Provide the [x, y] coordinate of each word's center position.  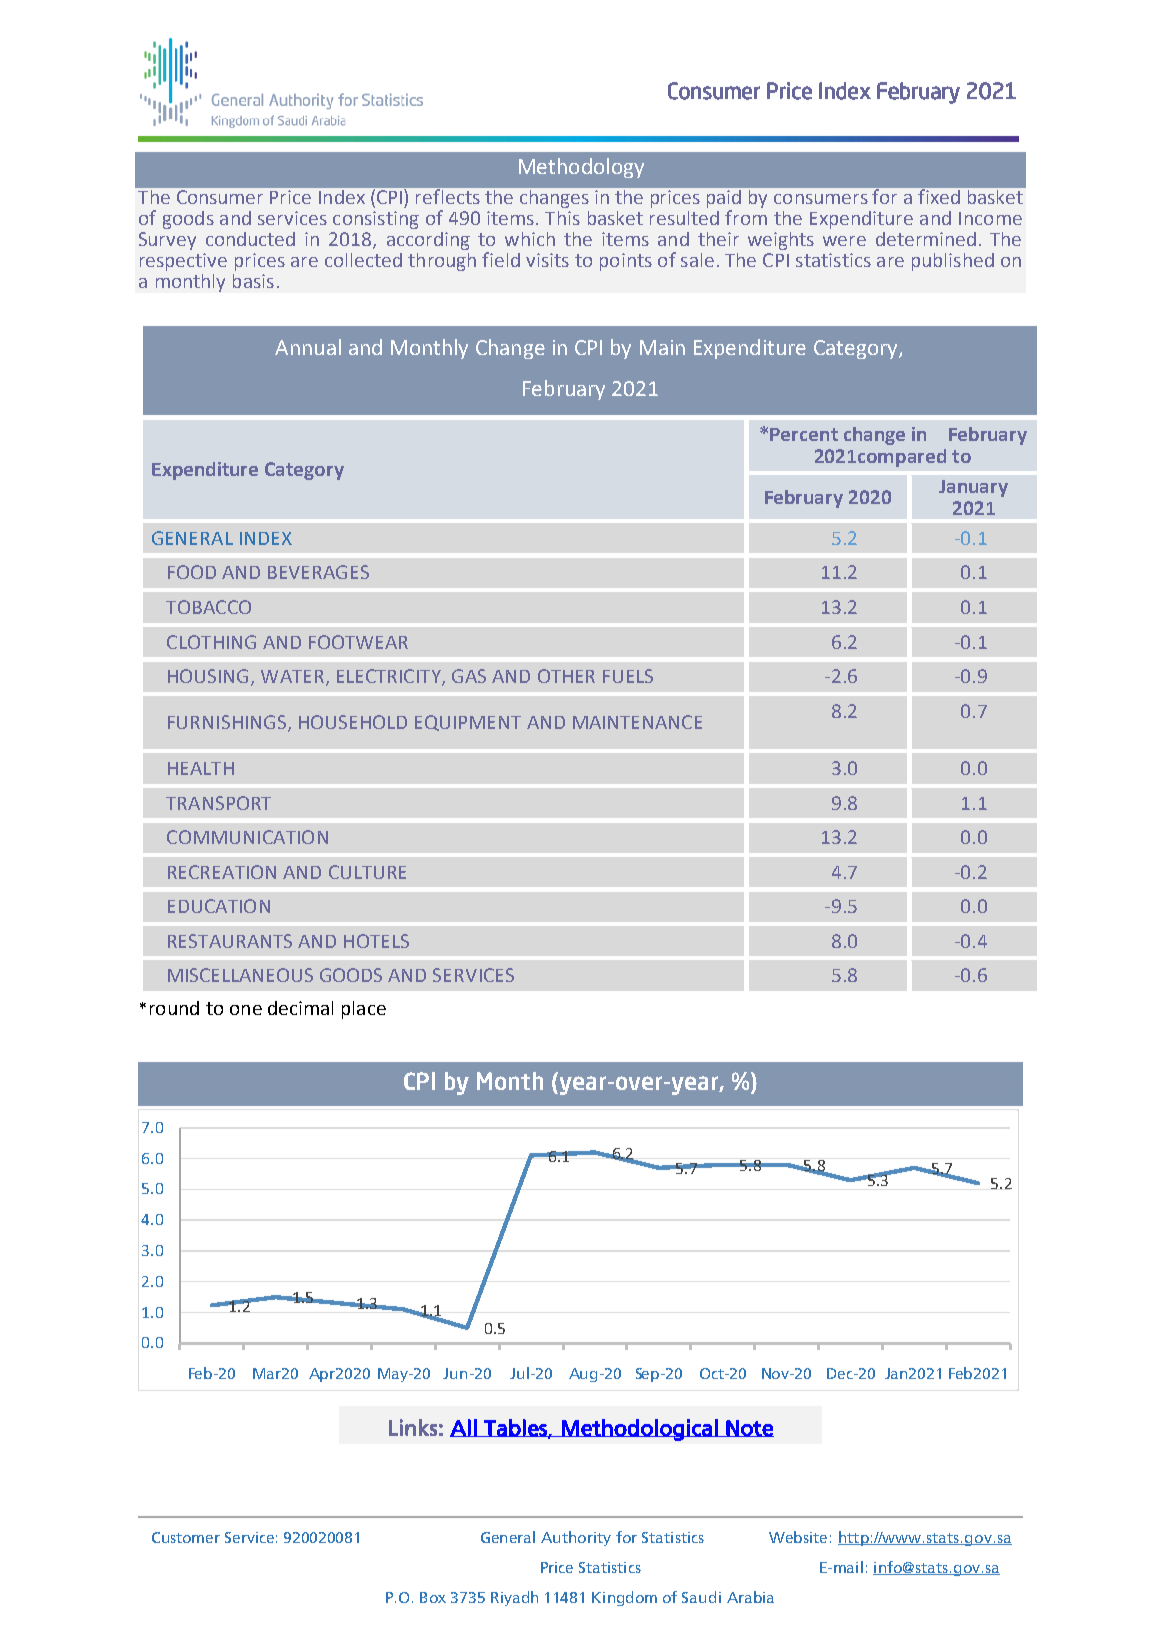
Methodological [640, 1430]
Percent [804, 434]
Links [413, 1427]
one [246, 1010]
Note [749, 1428]
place [364, 1010]
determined [926, 239]
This [562, 218]
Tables [515, 1428]
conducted [250, 239]
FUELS [628, 676]
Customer [186, 1537]
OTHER [566, 676]
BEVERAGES [318, 572]
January [973, 488]
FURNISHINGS [227, 722]
